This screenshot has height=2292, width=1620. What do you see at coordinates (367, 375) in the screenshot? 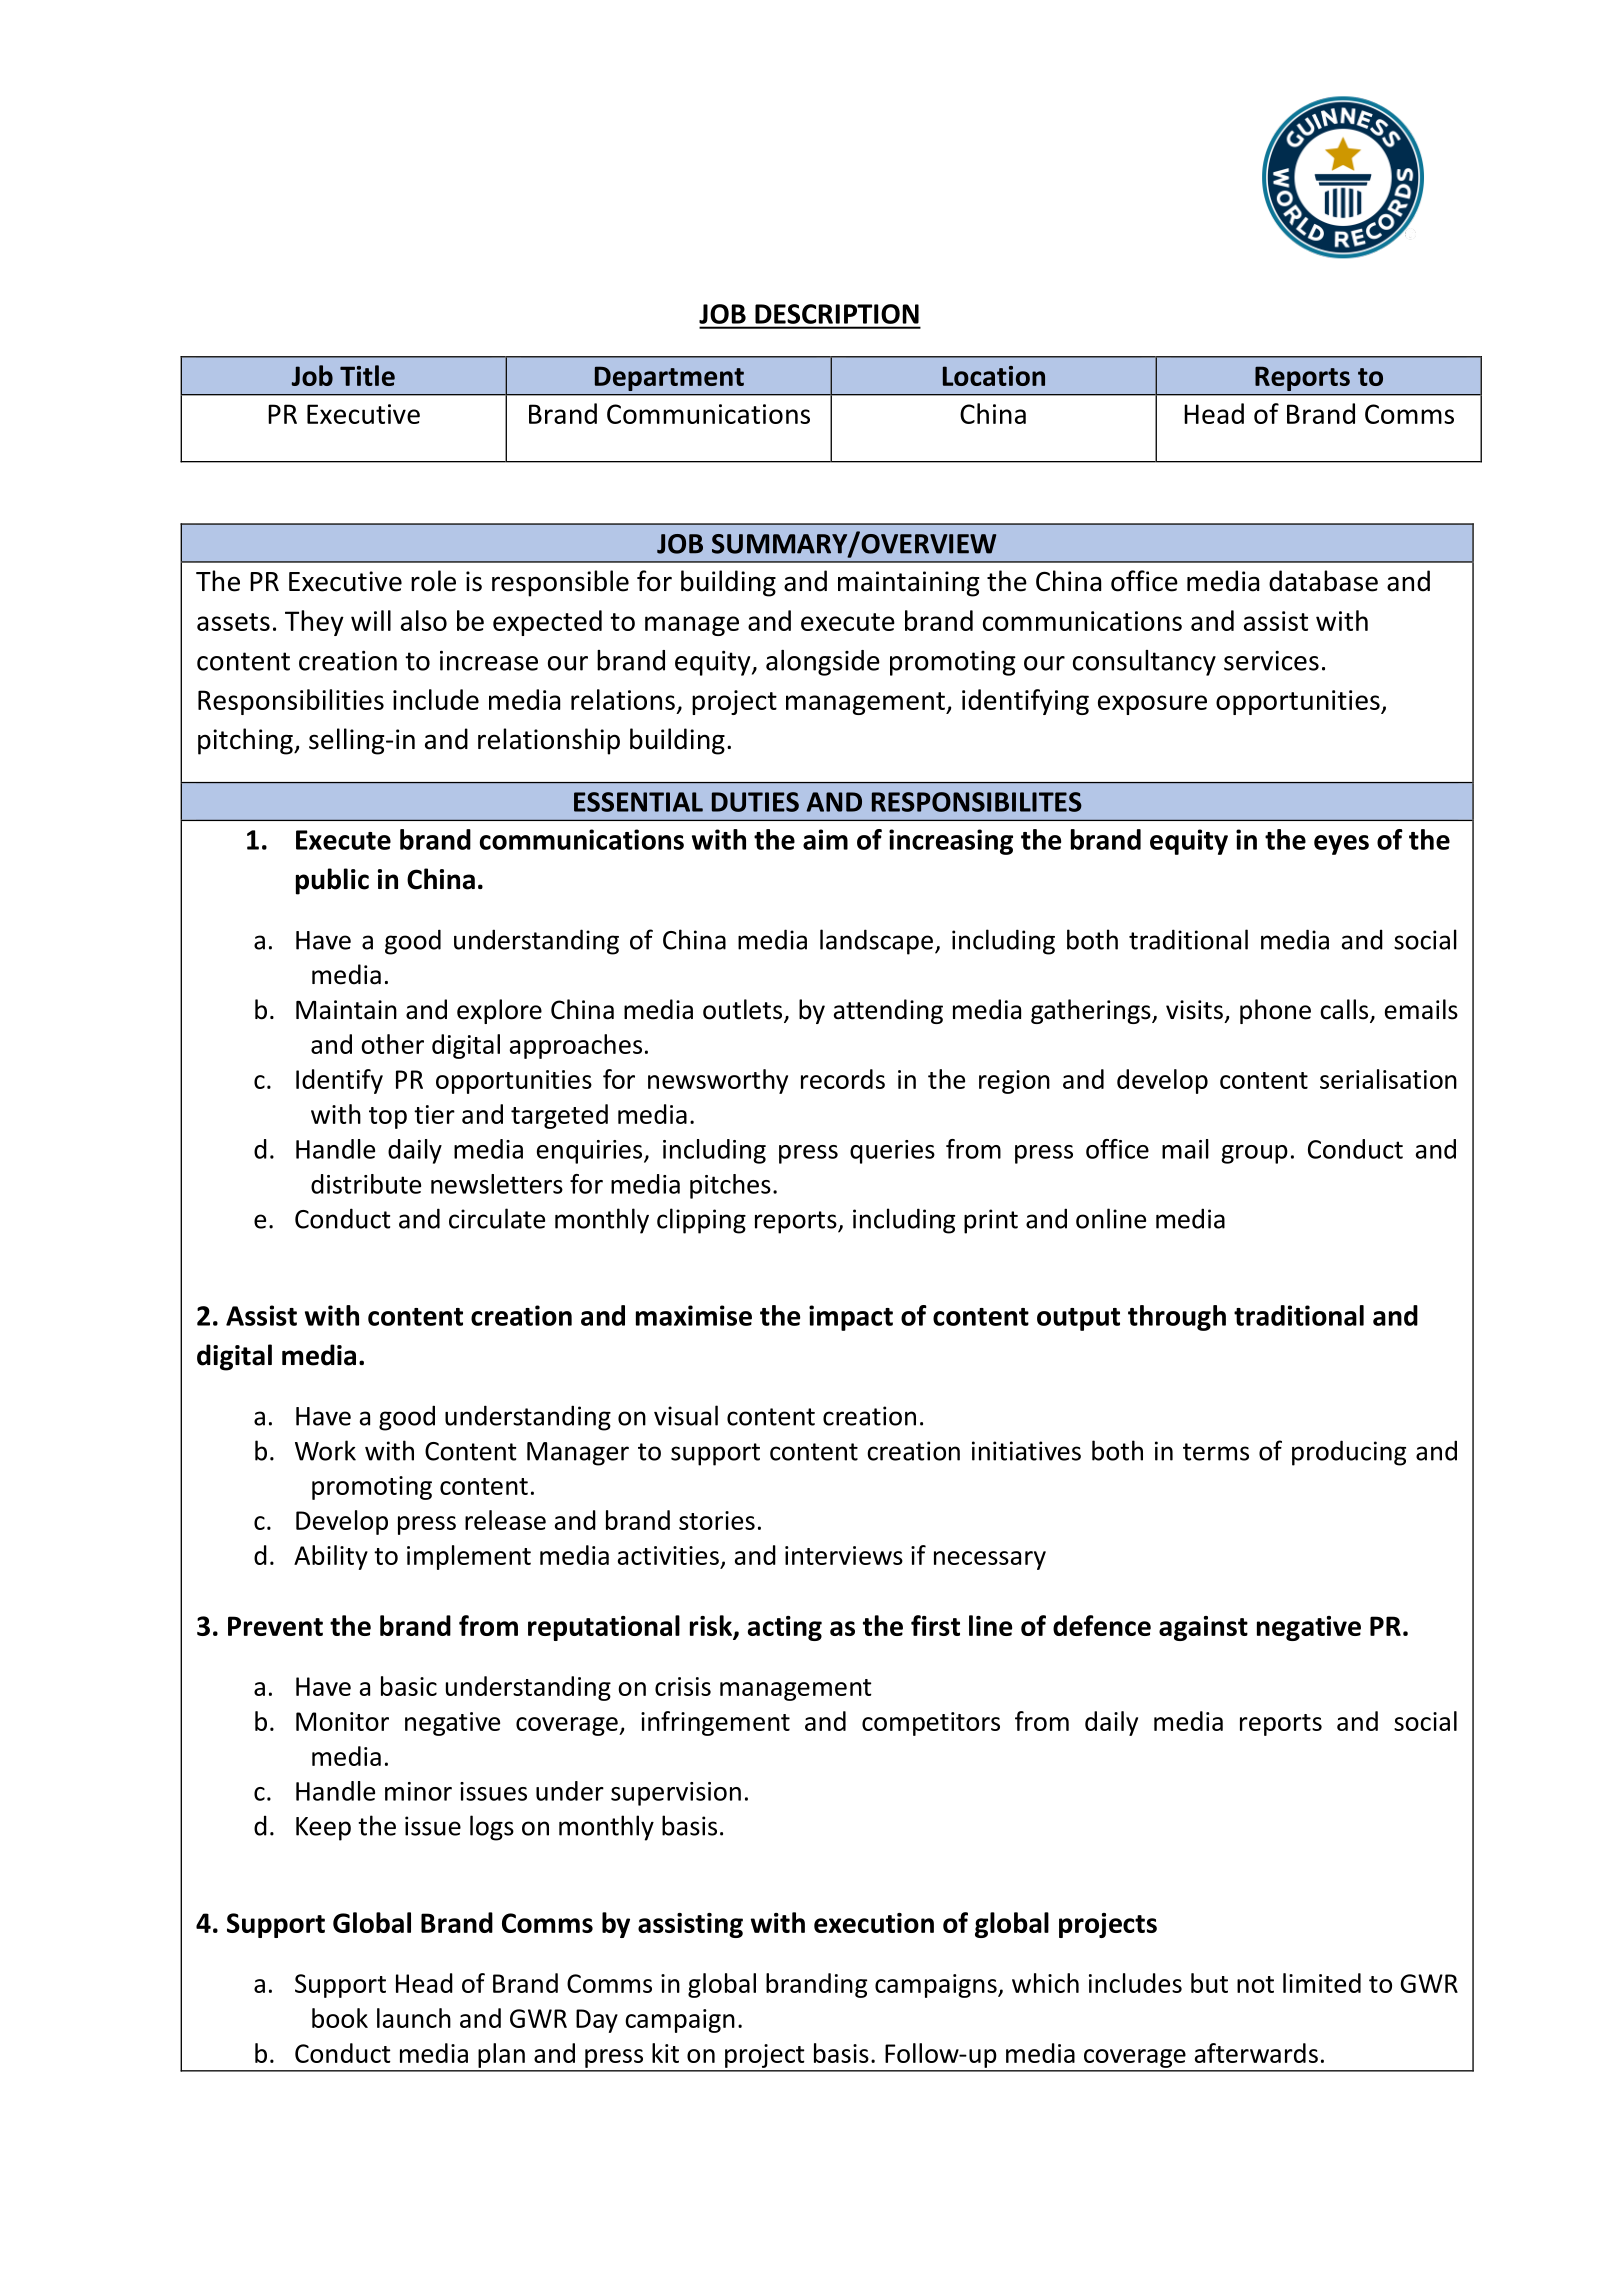
I see `Title` at bounding box center [367, 375].
